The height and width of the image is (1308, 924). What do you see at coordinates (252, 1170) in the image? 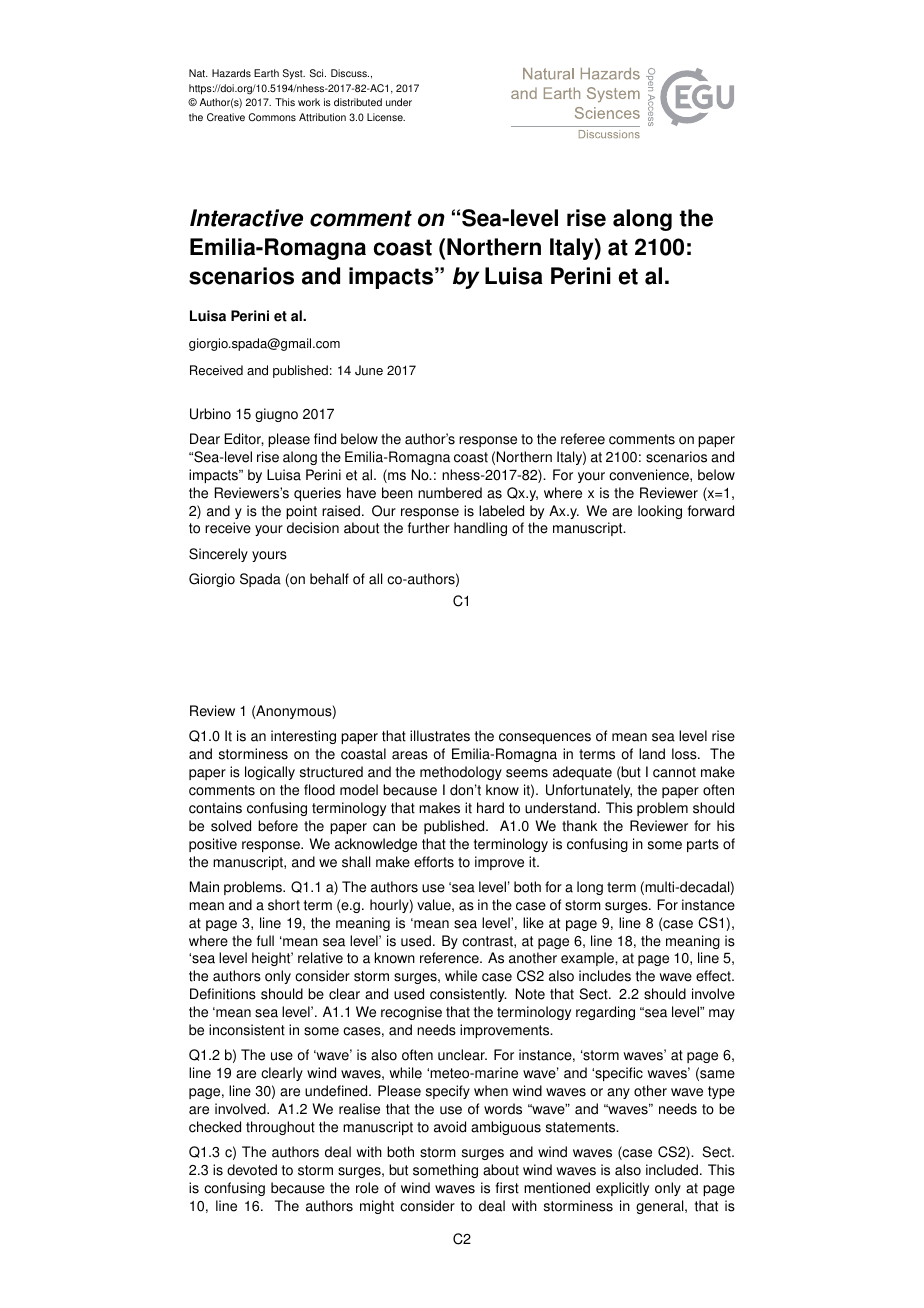
I see `devoted` at bounding box center [252, 1170].
